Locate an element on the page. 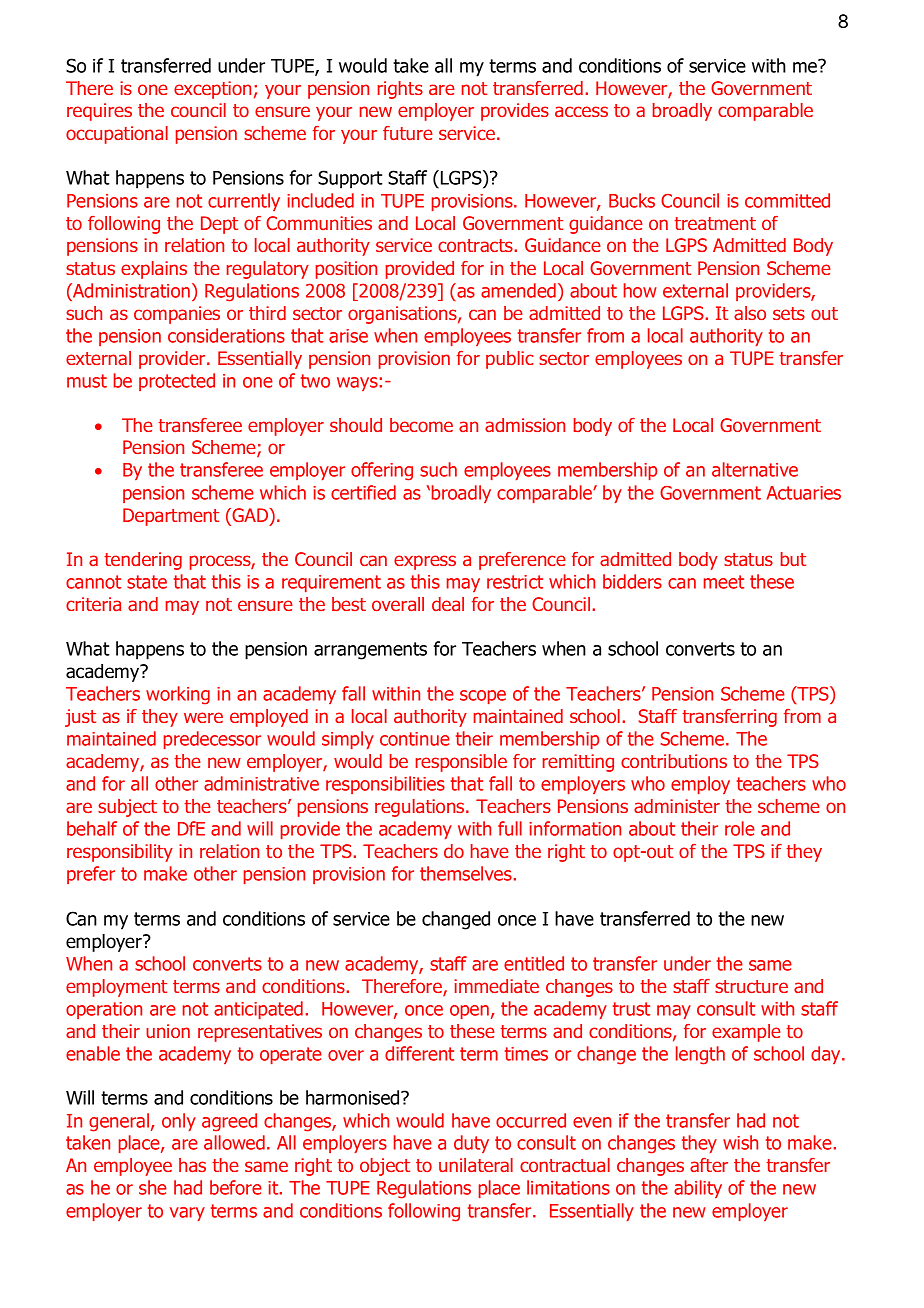 Image resolution: width=924 pixels, height=1308 pixels. meet is located at coordinates (724, 582).
